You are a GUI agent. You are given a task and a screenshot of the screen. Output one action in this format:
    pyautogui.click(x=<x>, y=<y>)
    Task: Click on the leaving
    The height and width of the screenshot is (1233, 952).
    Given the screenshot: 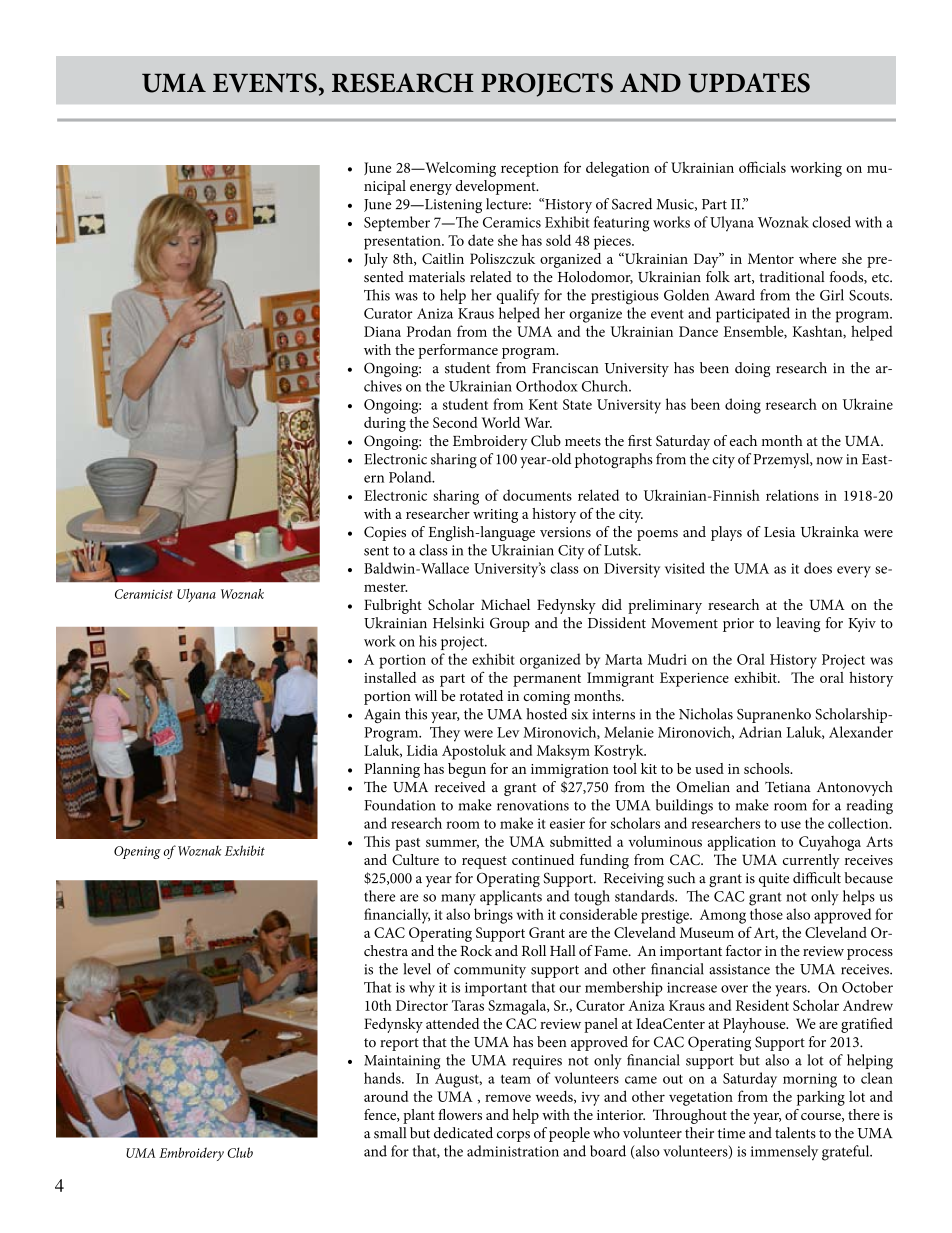 What is the action you would take?
    pyautogui.click(x=798, y=624)
